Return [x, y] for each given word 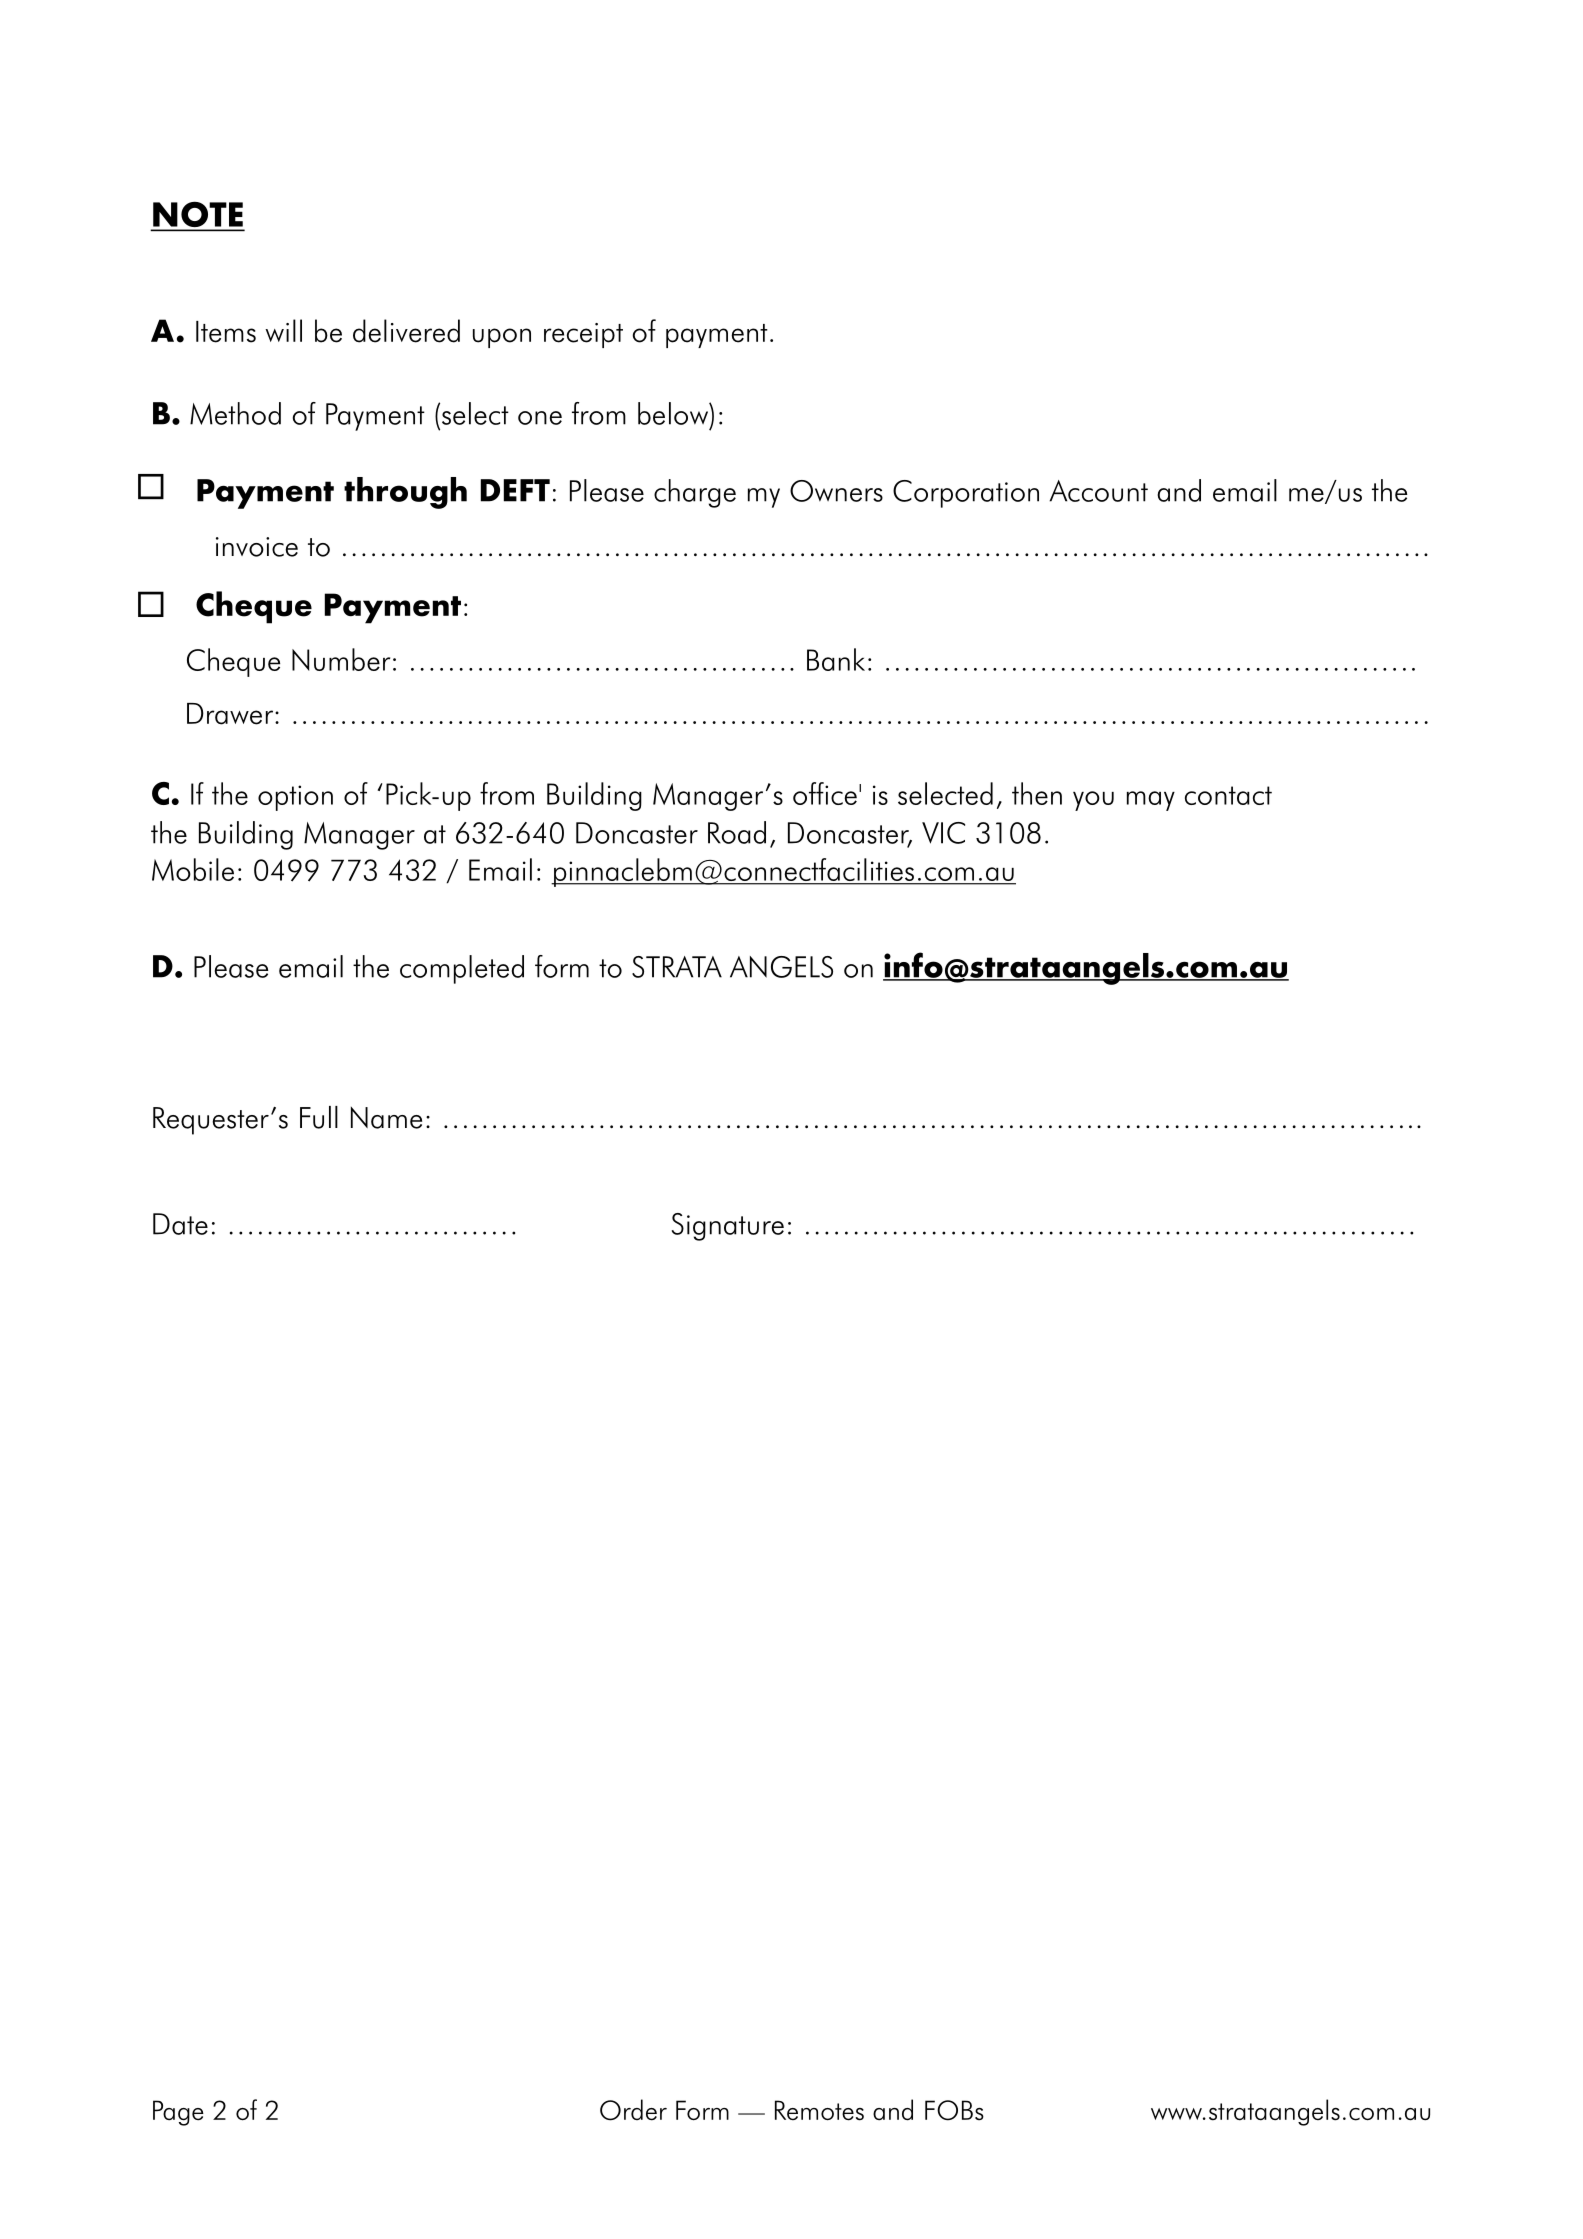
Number [341, 659]
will [283, 330]
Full [319, 1117]
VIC [943, 833]
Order [633, 2110]
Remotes [819, 2110]
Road [737, 832]
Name [386, 1118]
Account [1098, 491]
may [1151, 801]
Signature [728, 1227]
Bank [836, 659]
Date [180, 1224]
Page [178, 2113]
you [1093, 801]
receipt [583, 335]
